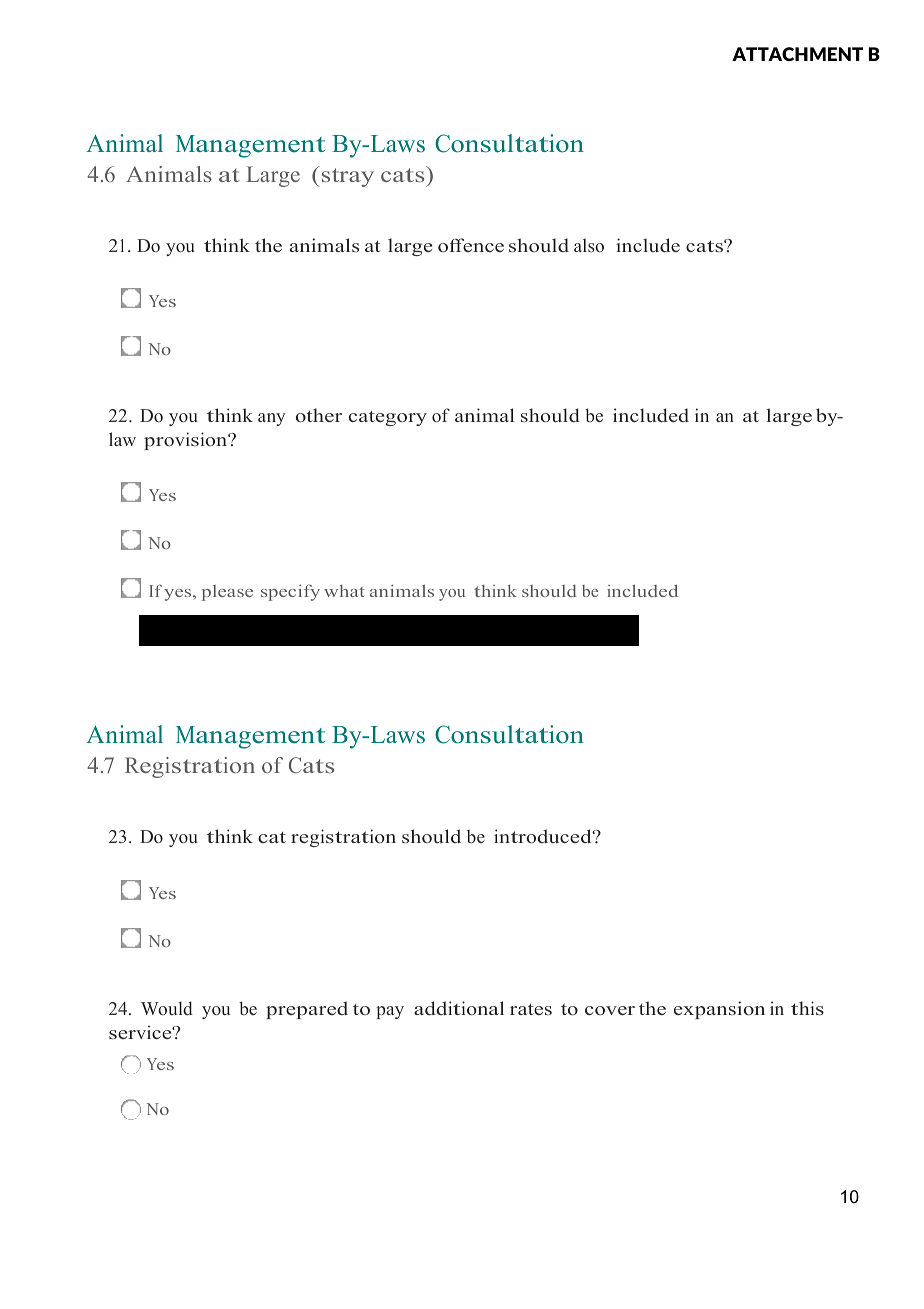 The height and width of the screenshot is (1309, 924). Describe the element at coordinates (388, 418) in the screenshot. I see `category` at that location.
